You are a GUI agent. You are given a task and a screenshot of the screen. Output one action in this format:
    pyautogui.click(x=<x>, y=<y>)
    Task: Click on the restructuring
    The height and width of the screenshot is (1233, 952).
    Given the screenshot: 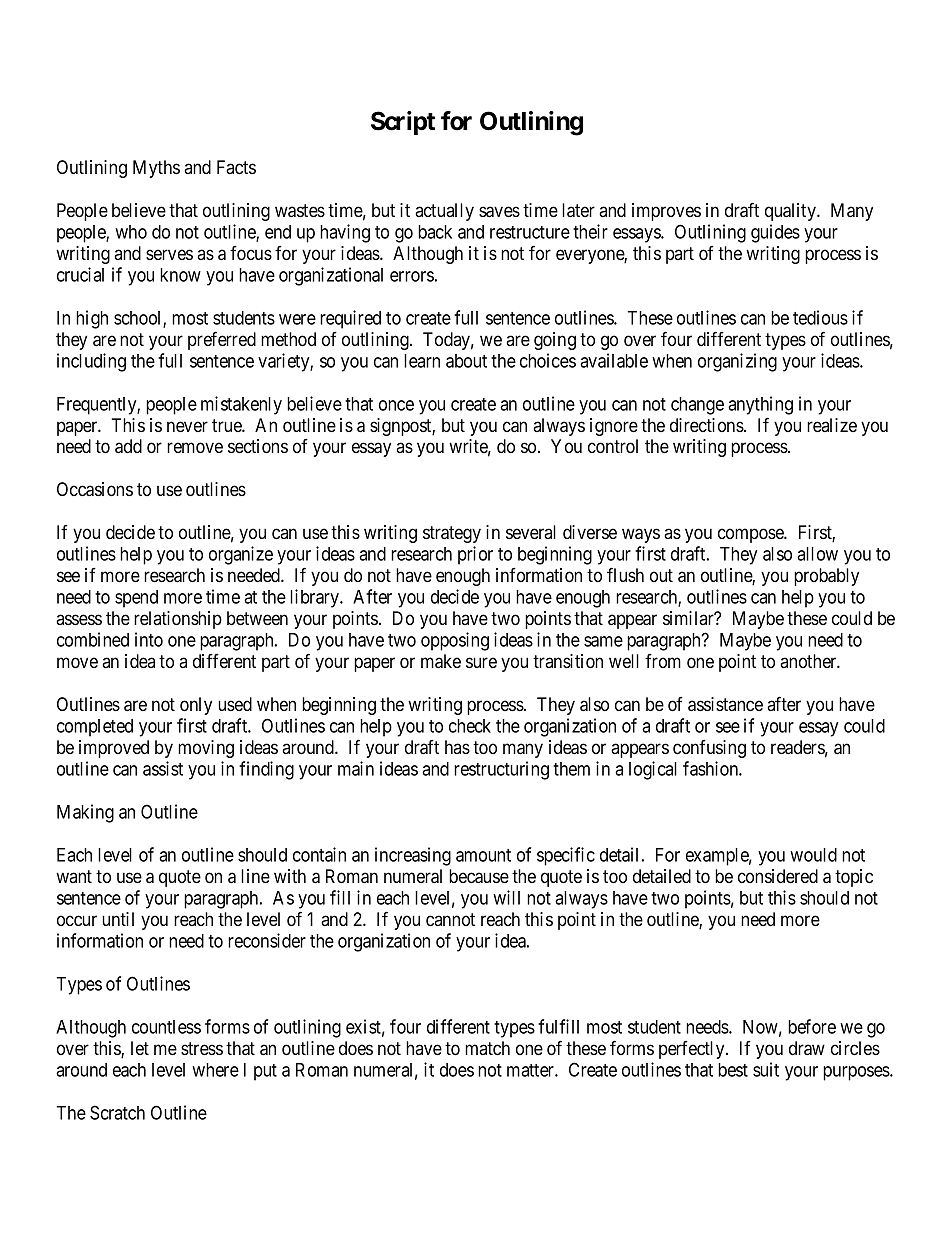 What is the action you would take?
    pyautogui.click(x=501, y=770)
